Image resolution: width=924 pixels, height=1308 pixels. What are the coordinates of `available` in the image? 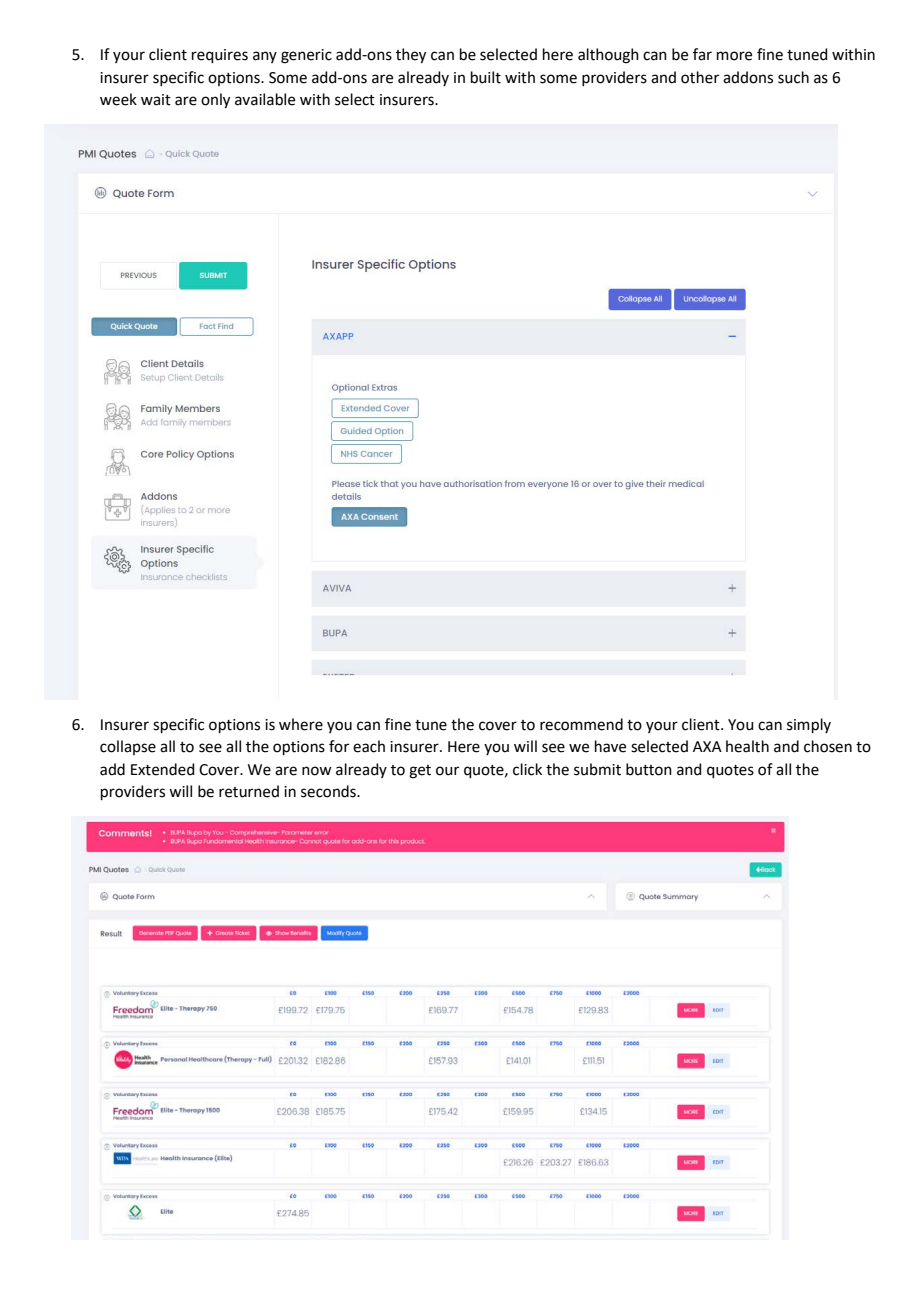 It's located at (265, 99).
